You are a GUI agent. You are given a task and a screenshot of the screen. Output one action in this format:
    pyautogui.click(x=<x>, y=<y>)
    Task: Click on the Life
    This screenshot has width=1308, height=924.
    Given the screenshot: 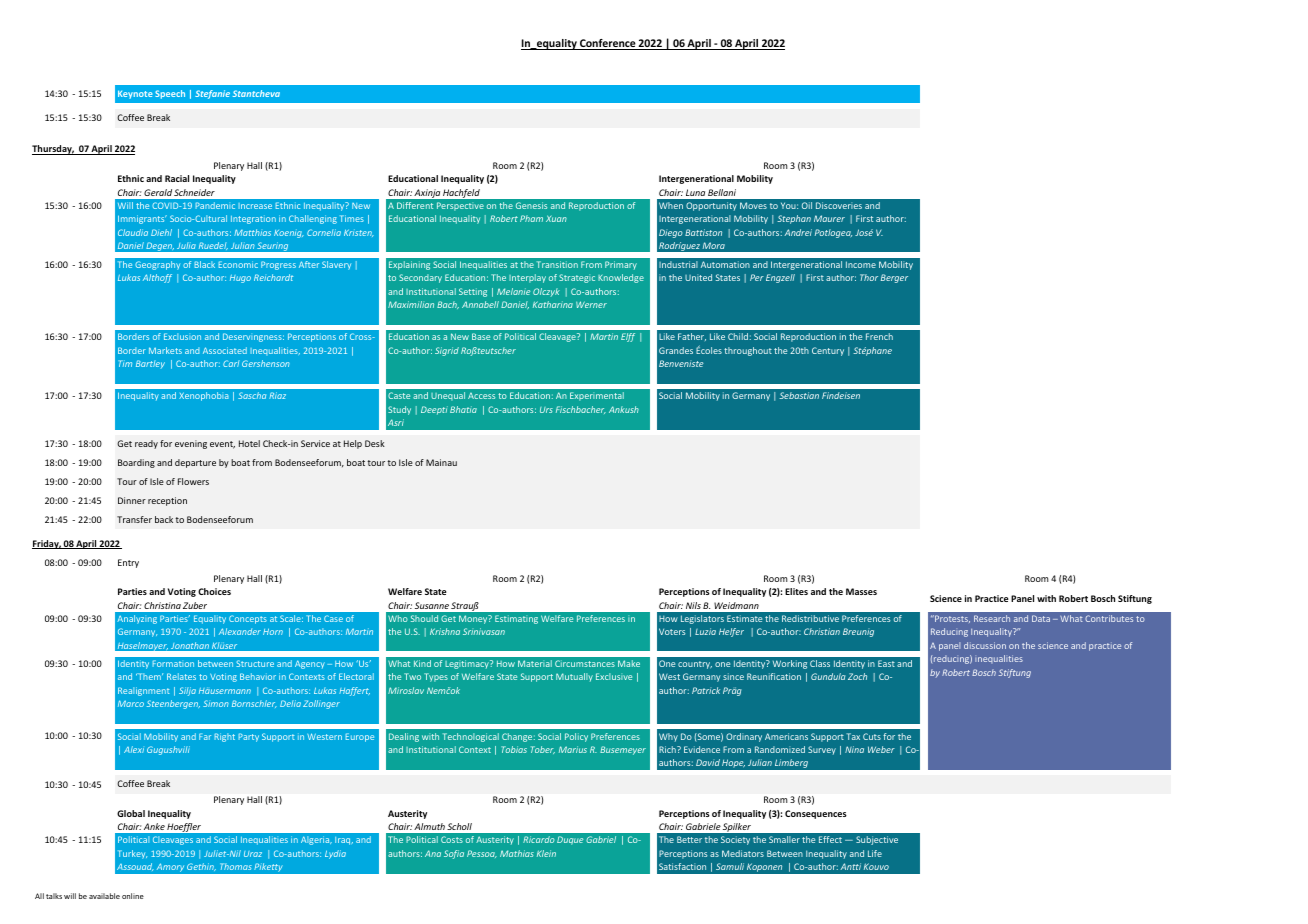 What is the action you would take?
    pyautogui.click(x=875, y=853)
